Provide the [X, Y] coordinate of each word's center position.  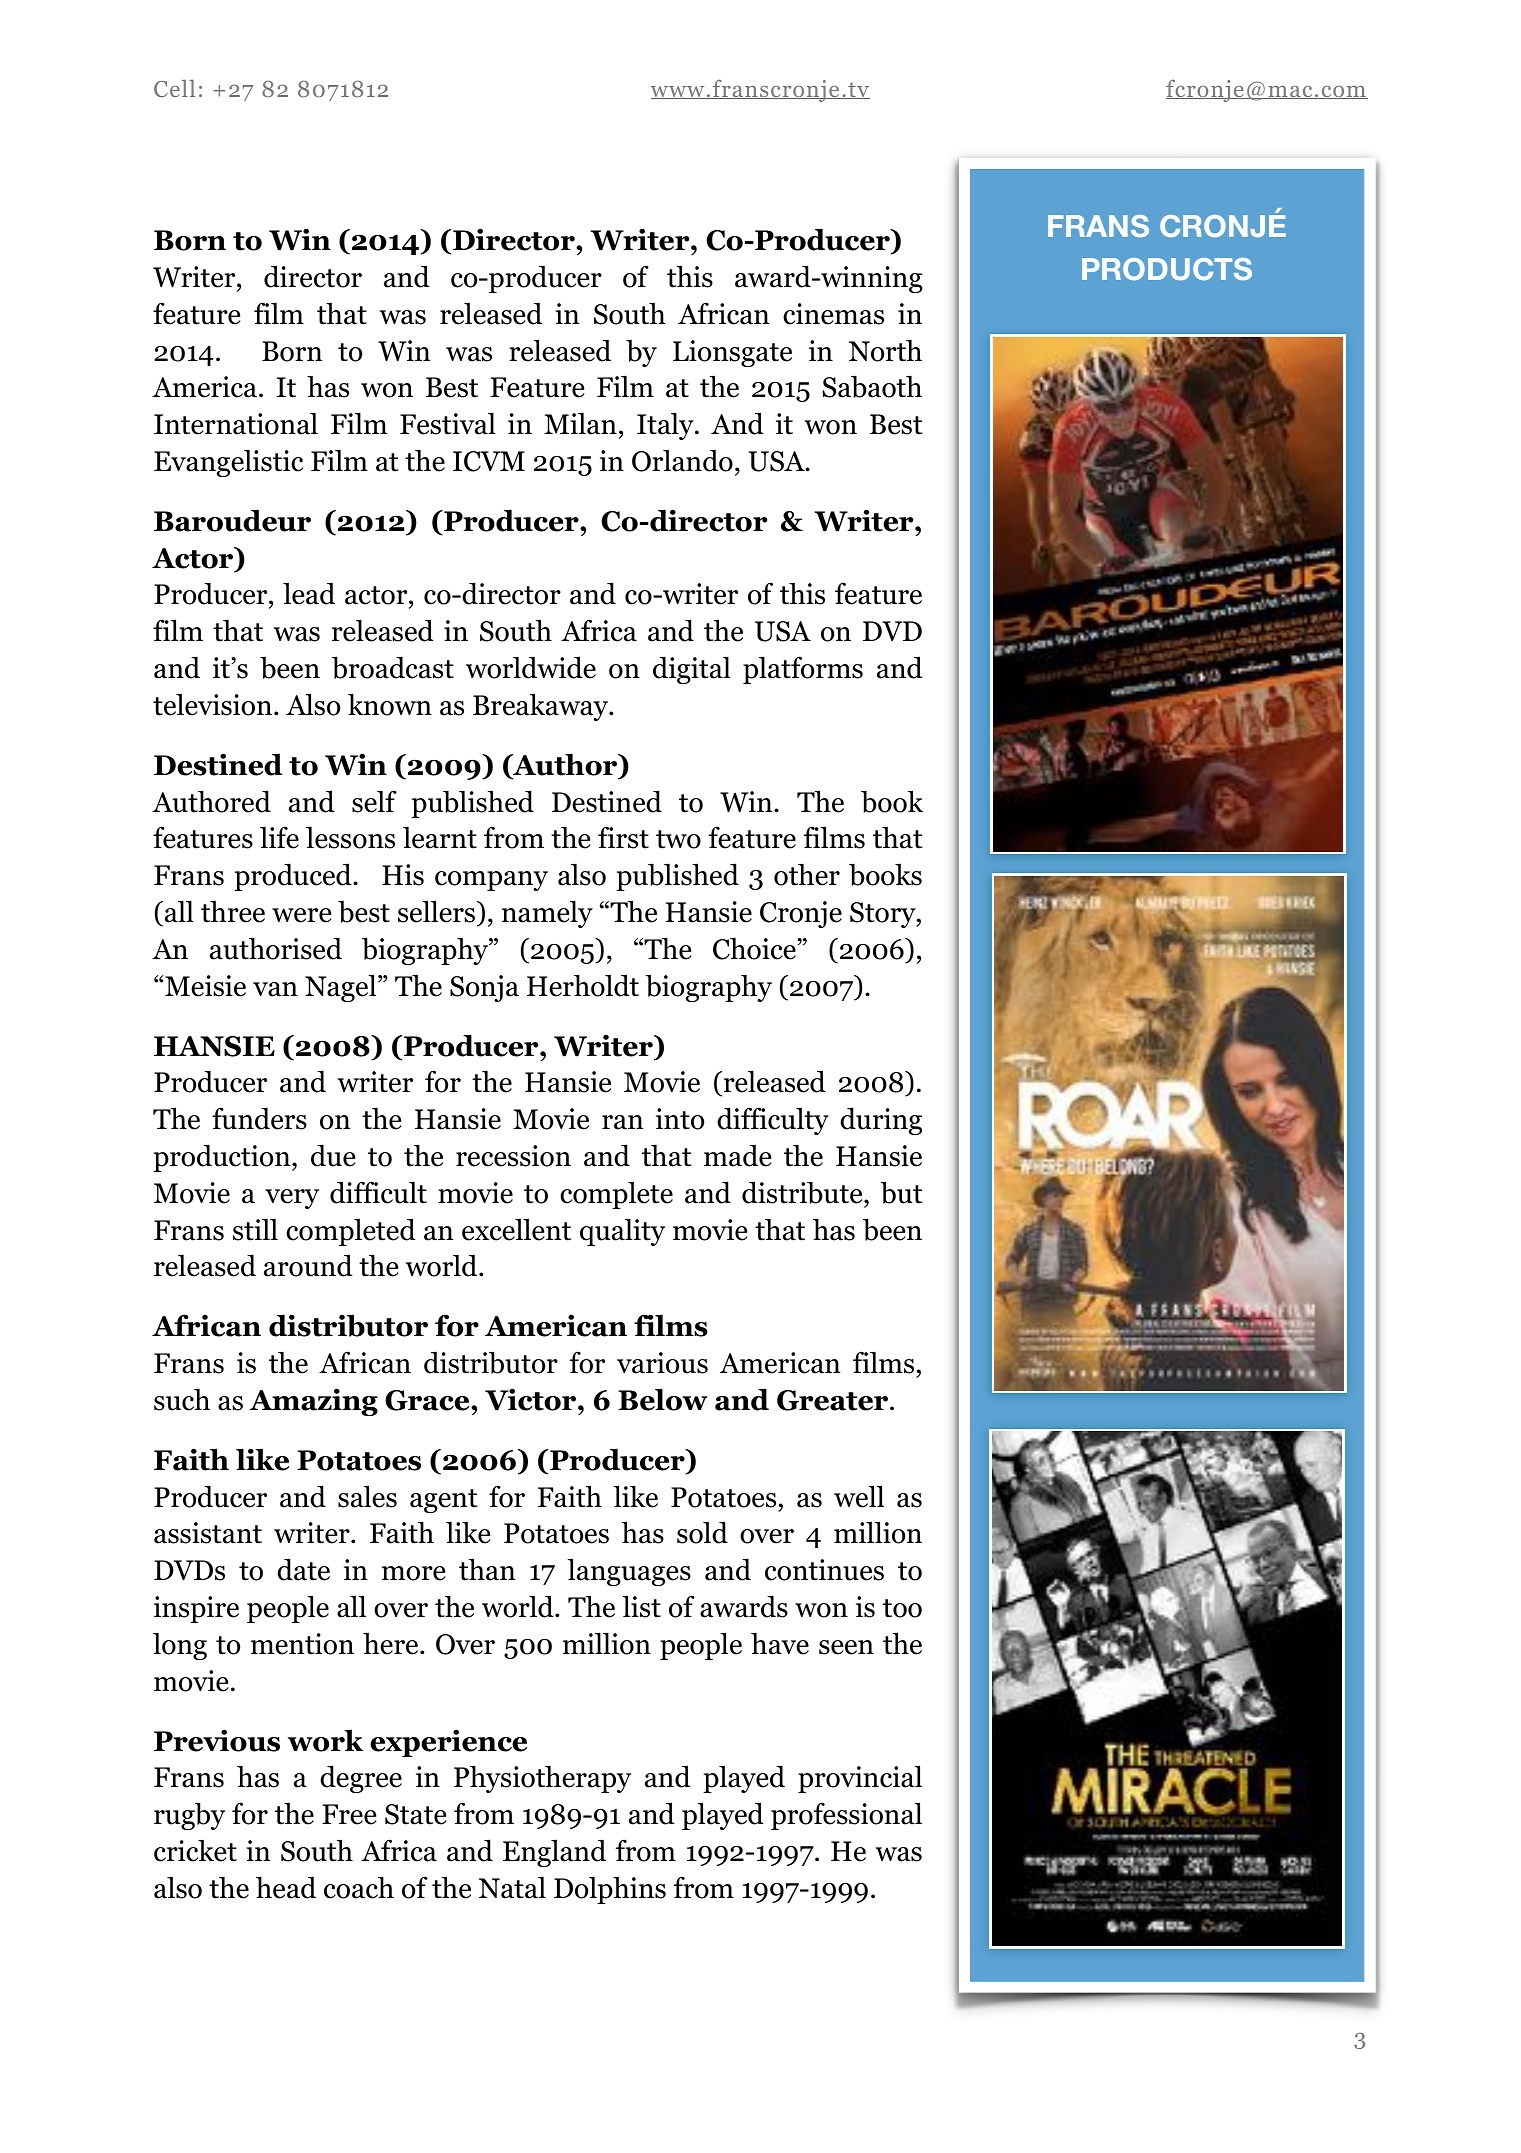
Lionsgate [732, 353]
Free [349, 1814]
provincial [860, 1779]
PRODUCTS [1167, 269]
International [236, 423]
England [554, 1853]
